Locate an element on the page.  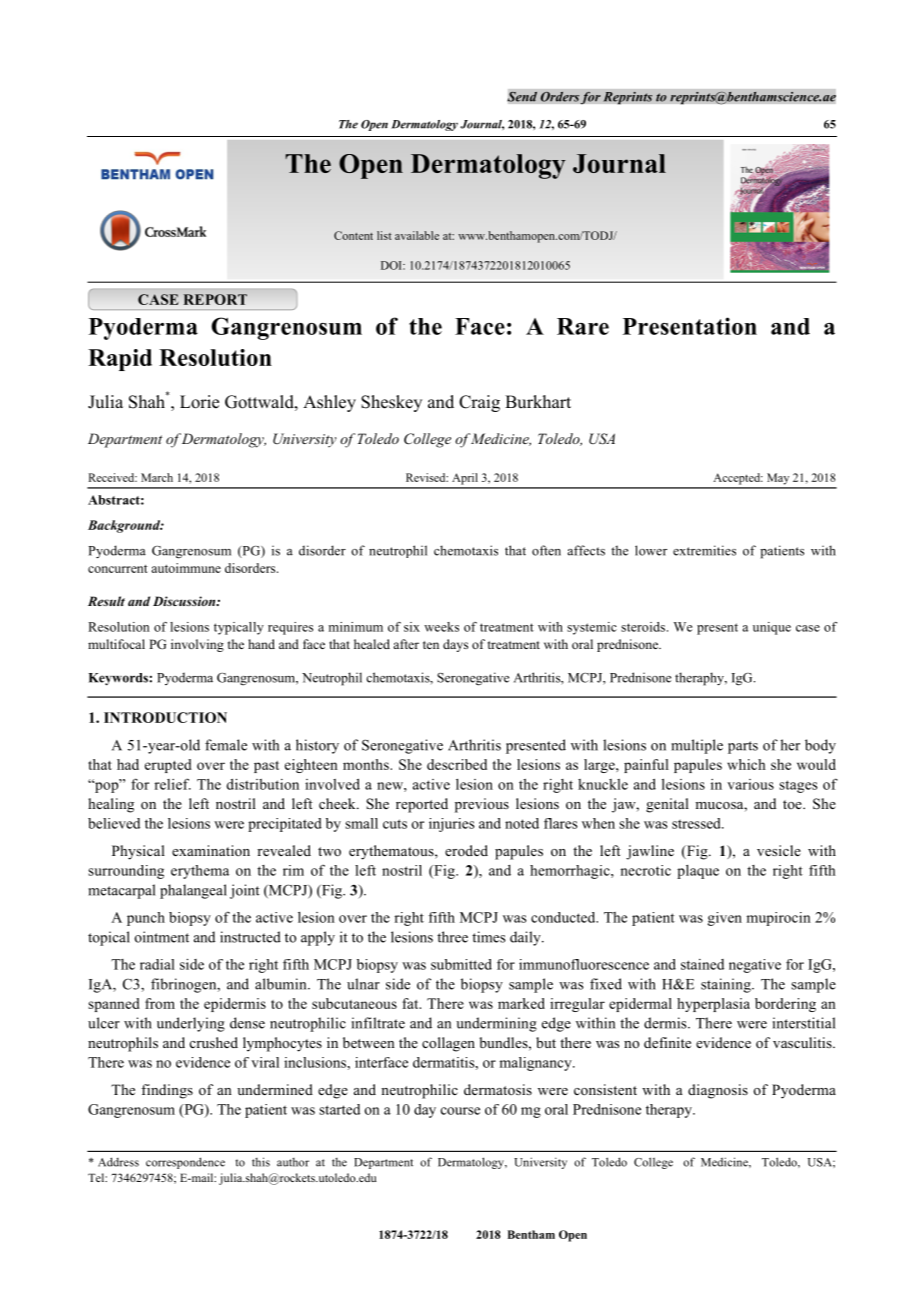
parts is located at coordinates (743, 747).
